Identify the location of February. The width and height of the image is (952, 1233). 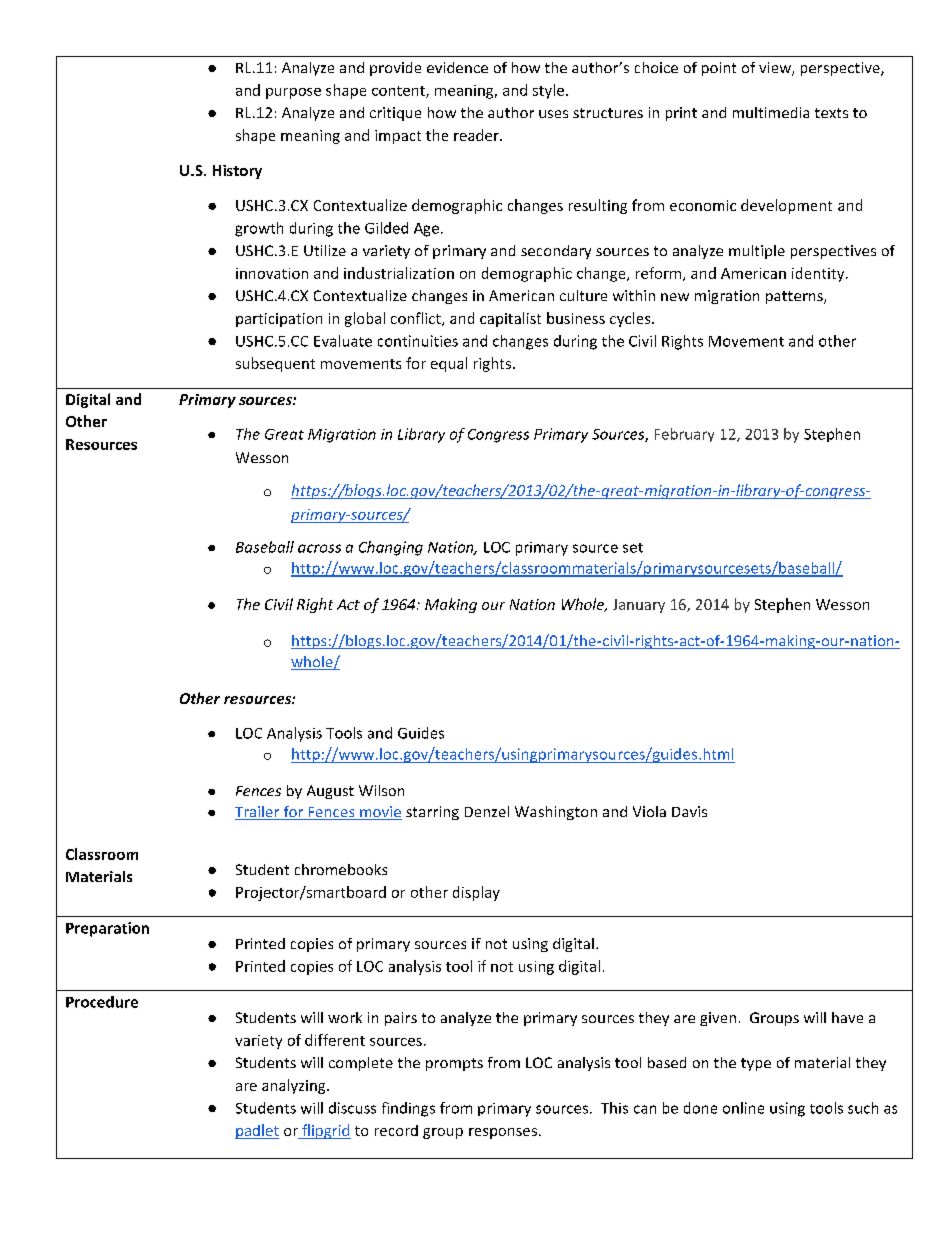
(684, 435).
